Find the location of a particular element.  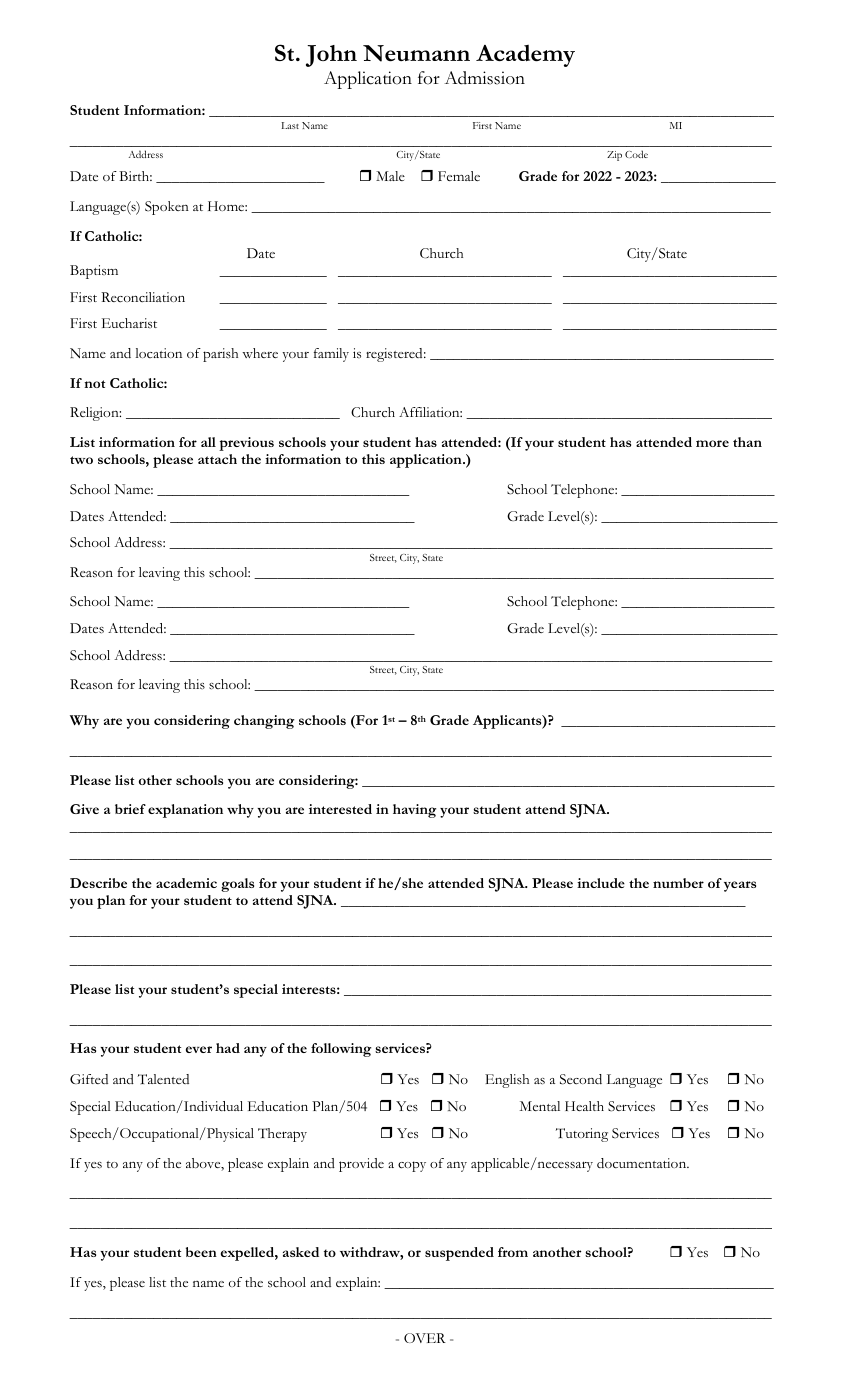

been is located at coordinates (201, 1252).
